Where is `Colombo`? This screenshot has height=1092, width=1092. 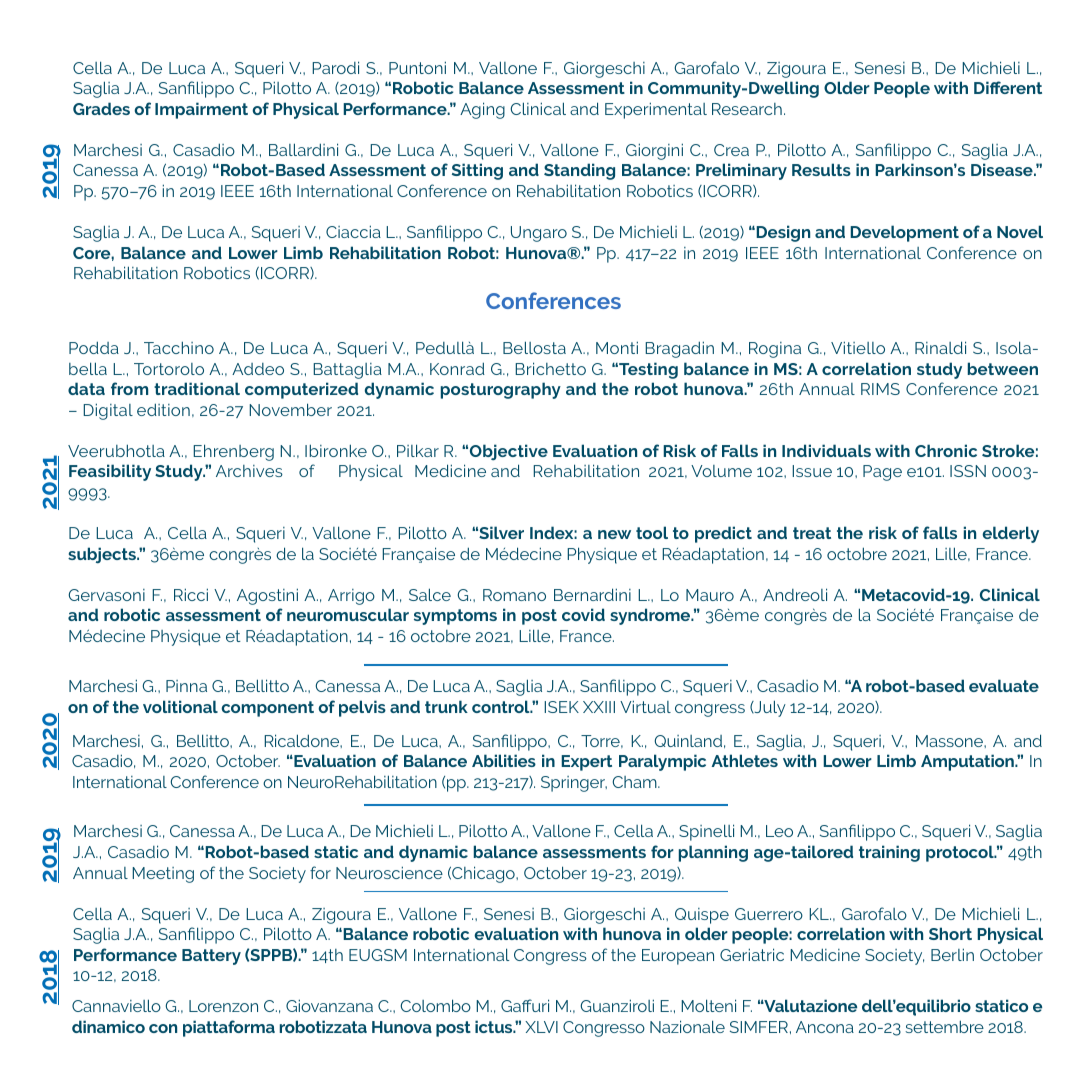 Colombo is located at coordinates (436, 1005).
